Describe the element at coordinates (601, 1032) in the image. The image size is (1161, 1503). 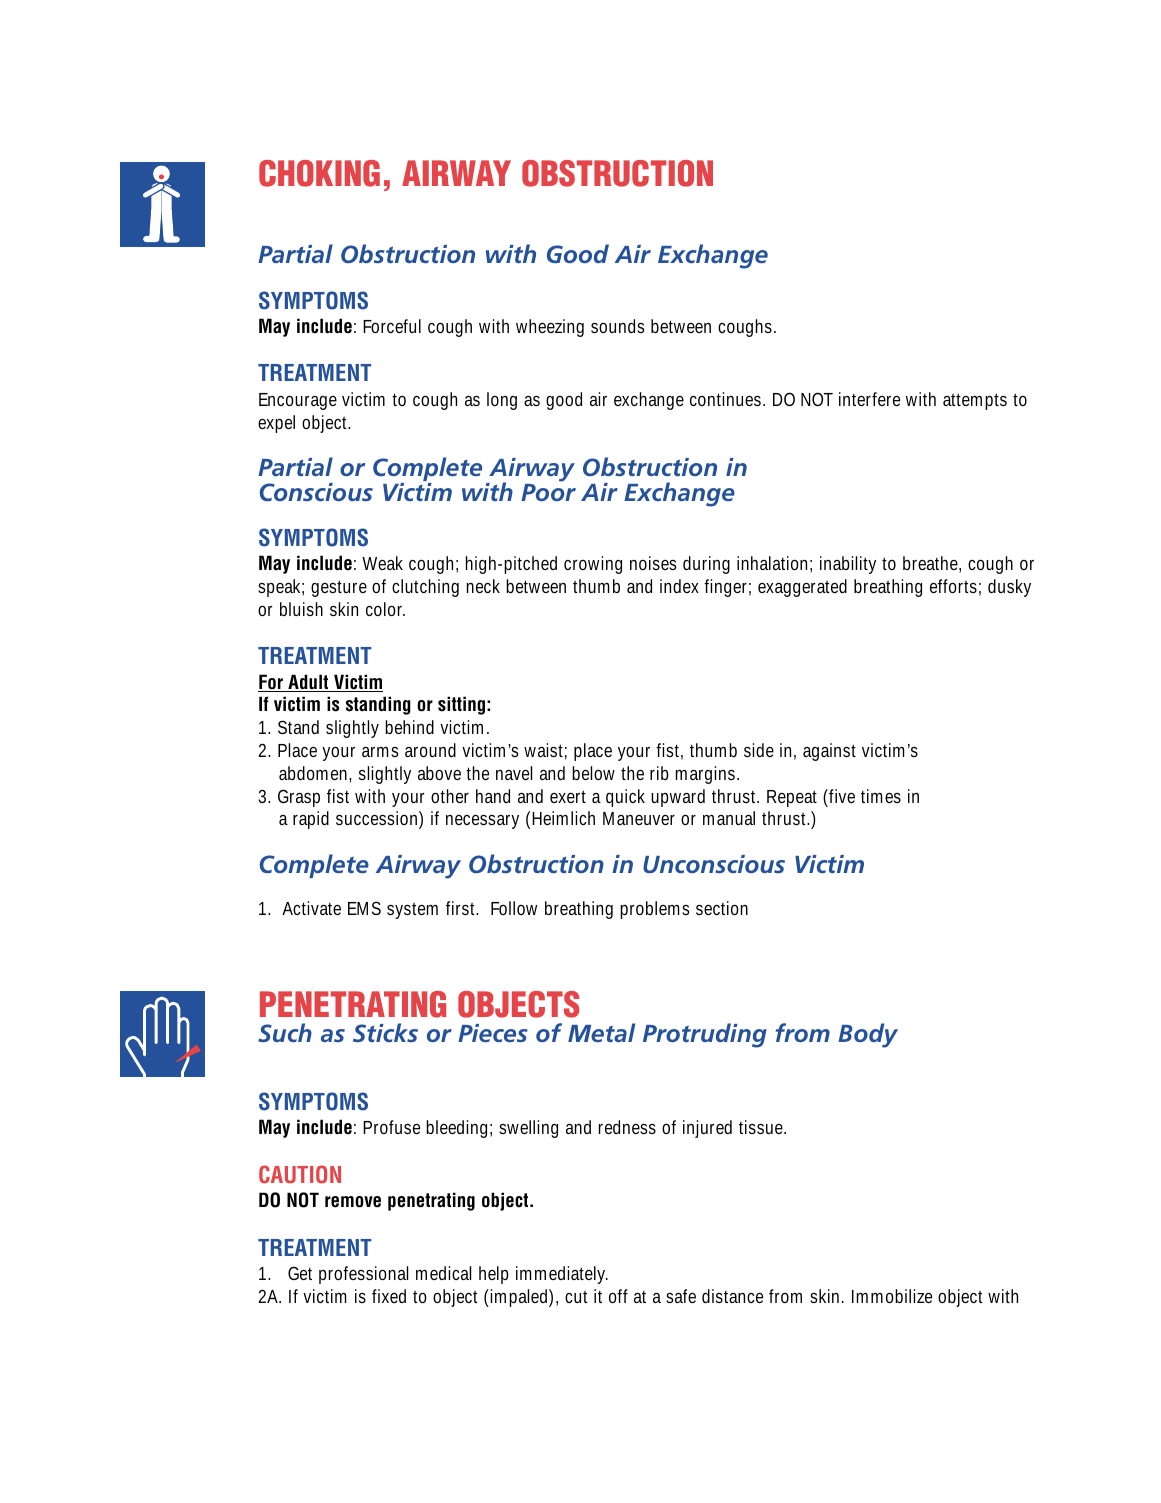
I see `Metal` at that location.
